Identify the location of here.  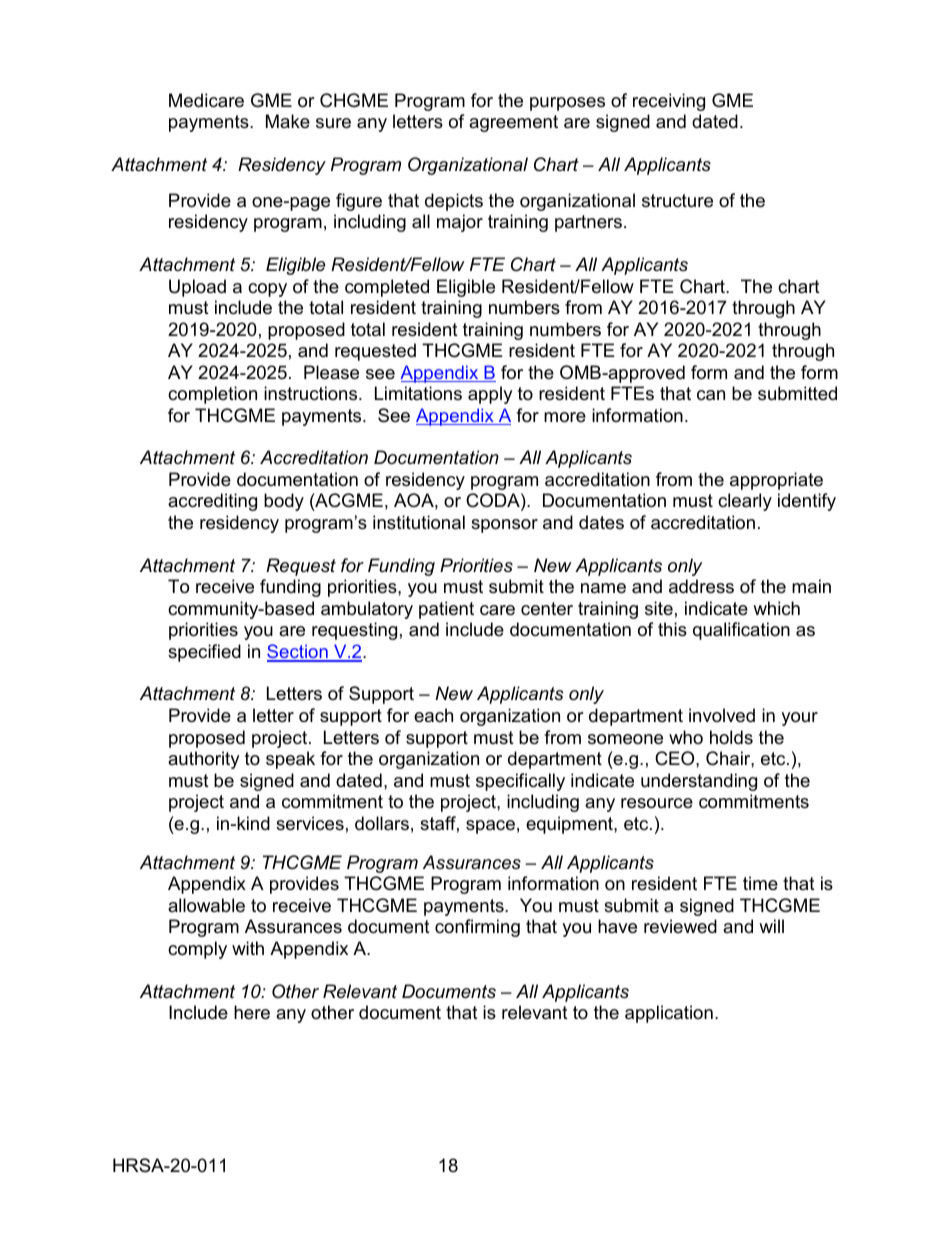
(252, 1012).
